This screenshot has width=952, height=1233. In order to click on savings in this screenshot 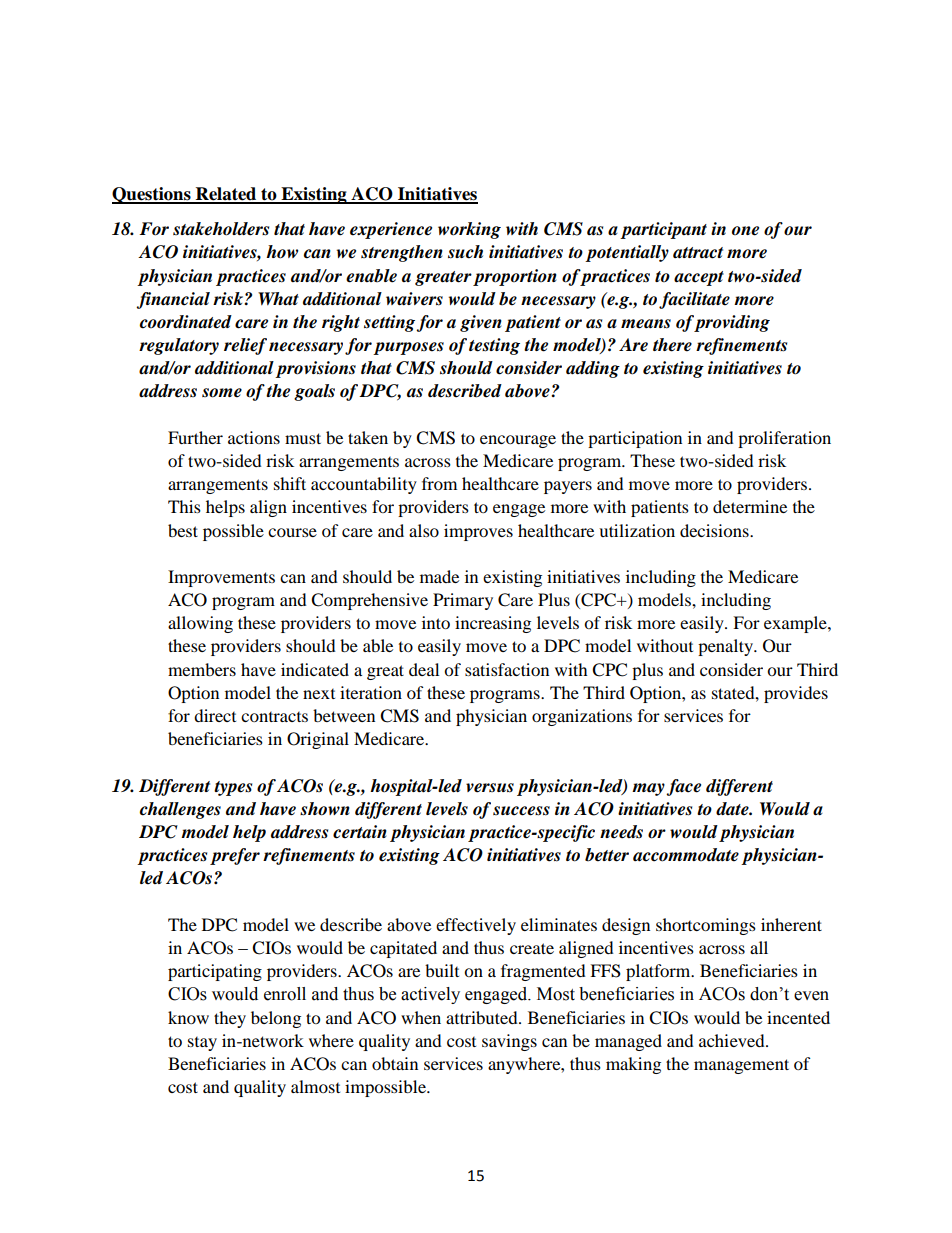, I will do `click(509, 1042)`.
